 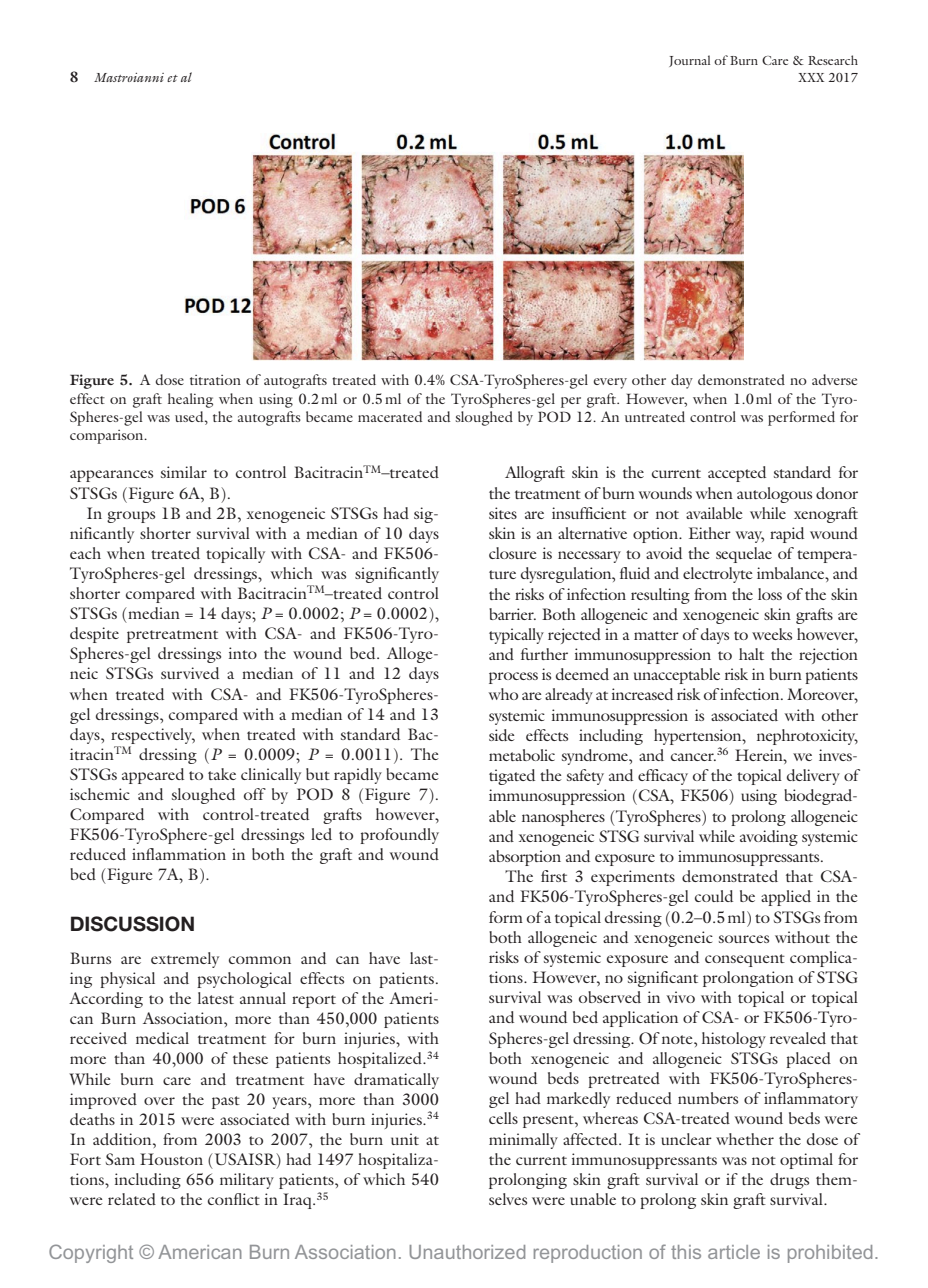 What do you see at coordinates (811, 77) in the screenshot?
I see `XXX` at bounding box center [811, 77].
